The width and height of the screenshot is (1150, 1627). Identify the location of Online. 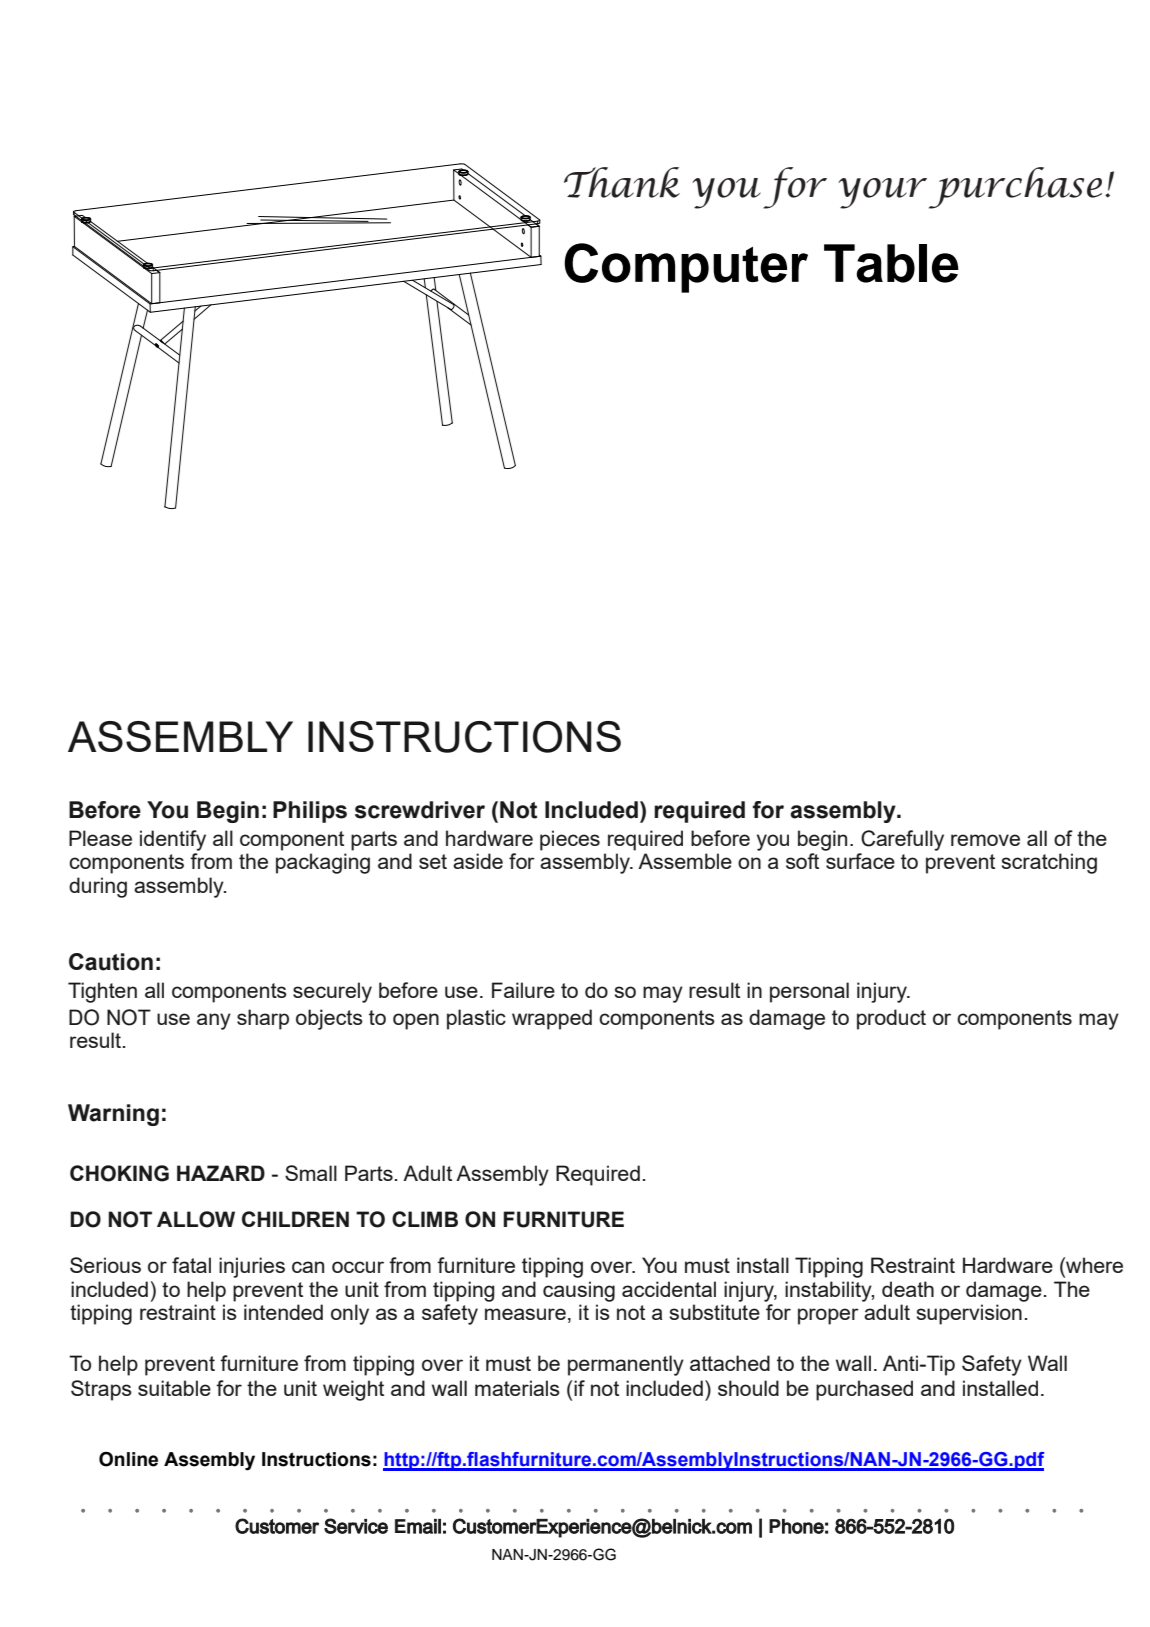
(128, 1459).
